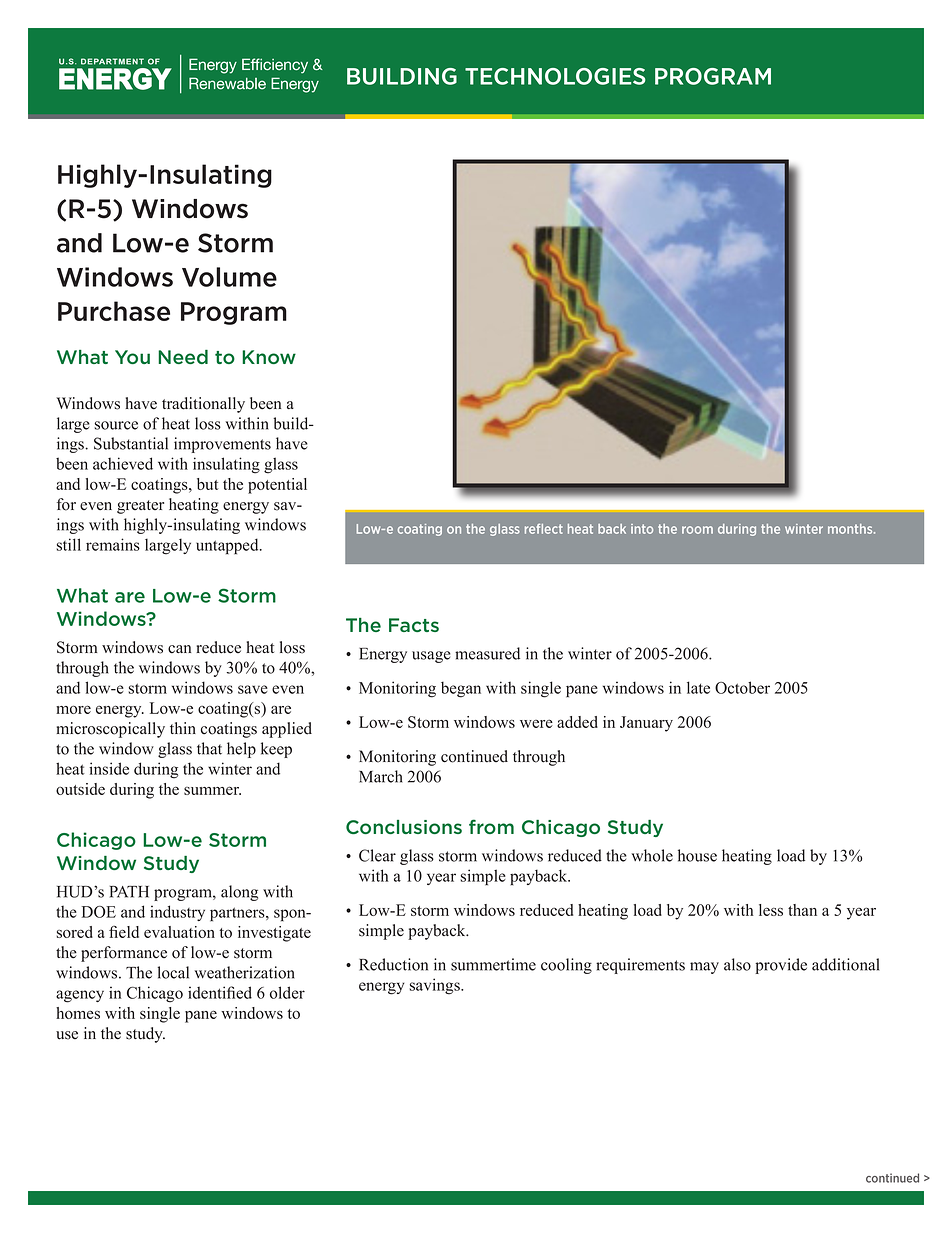 This image has width=952, height=1233. I want to click on months, so click(851, 529).
